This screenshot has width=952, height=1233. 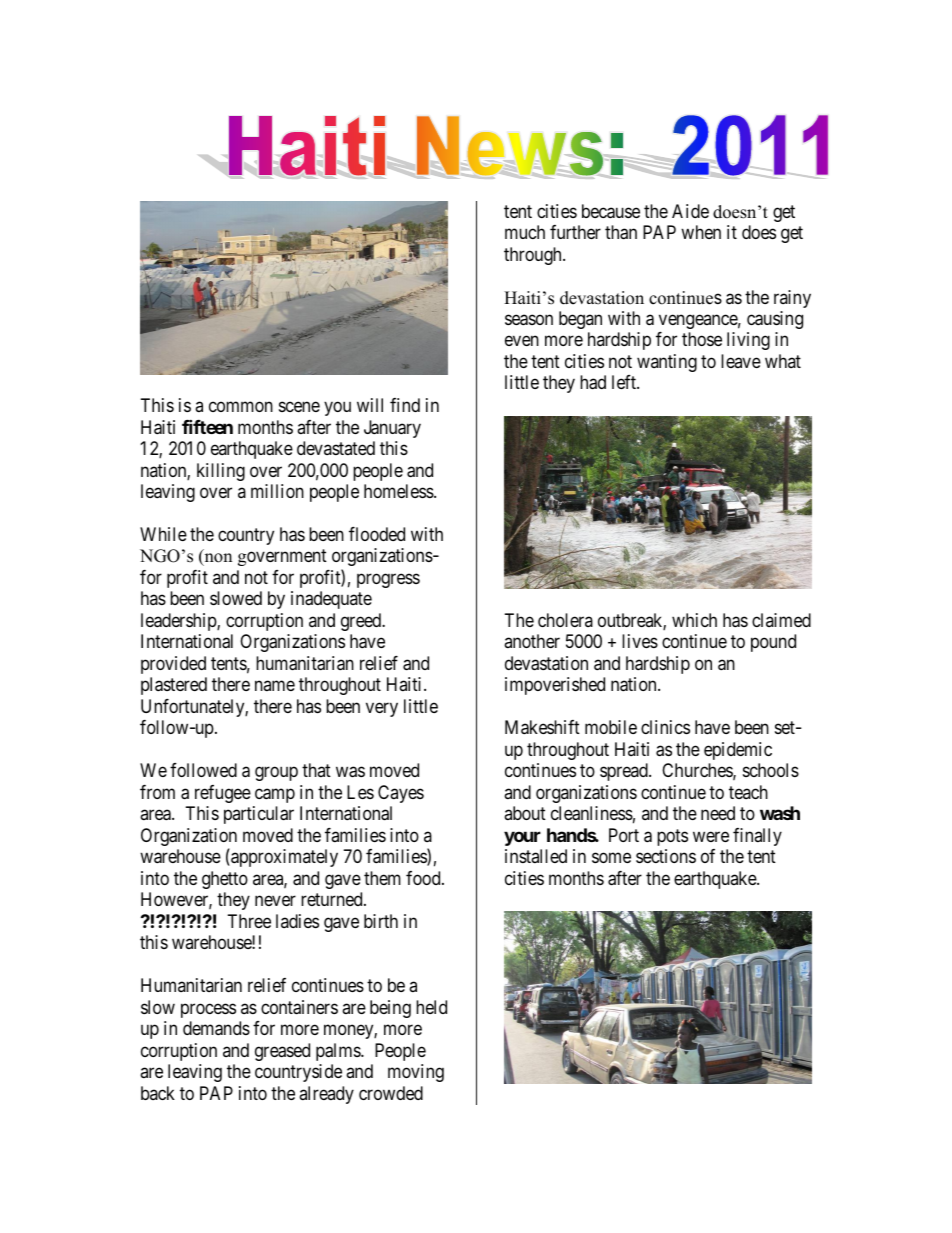 What do you see at coordinates (525, 232) in the screenshot?
I see `much` at bounding box center [525, 232].
